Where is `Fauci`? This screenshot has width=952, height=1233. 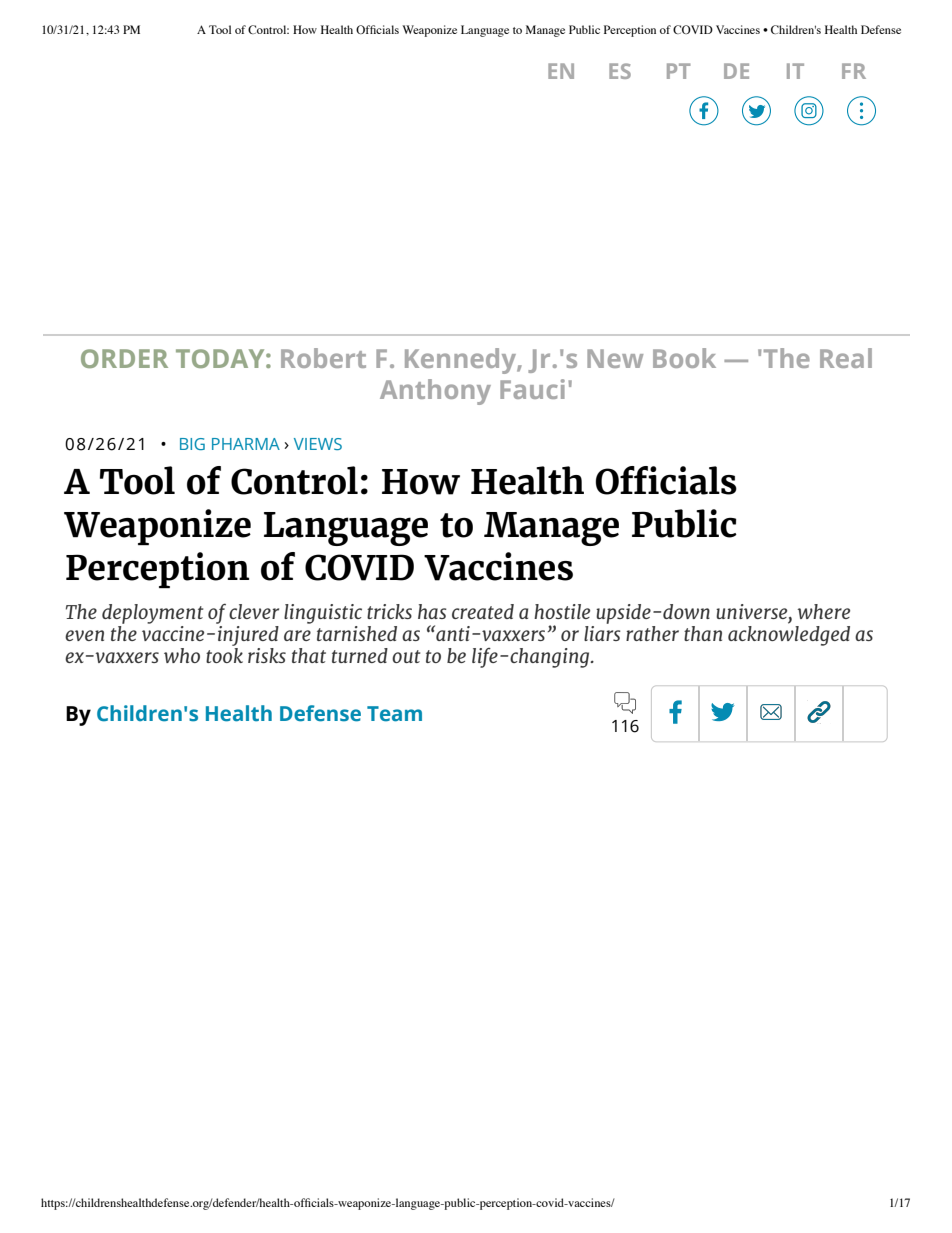
Fauci is located at coordinates (532, 389).
